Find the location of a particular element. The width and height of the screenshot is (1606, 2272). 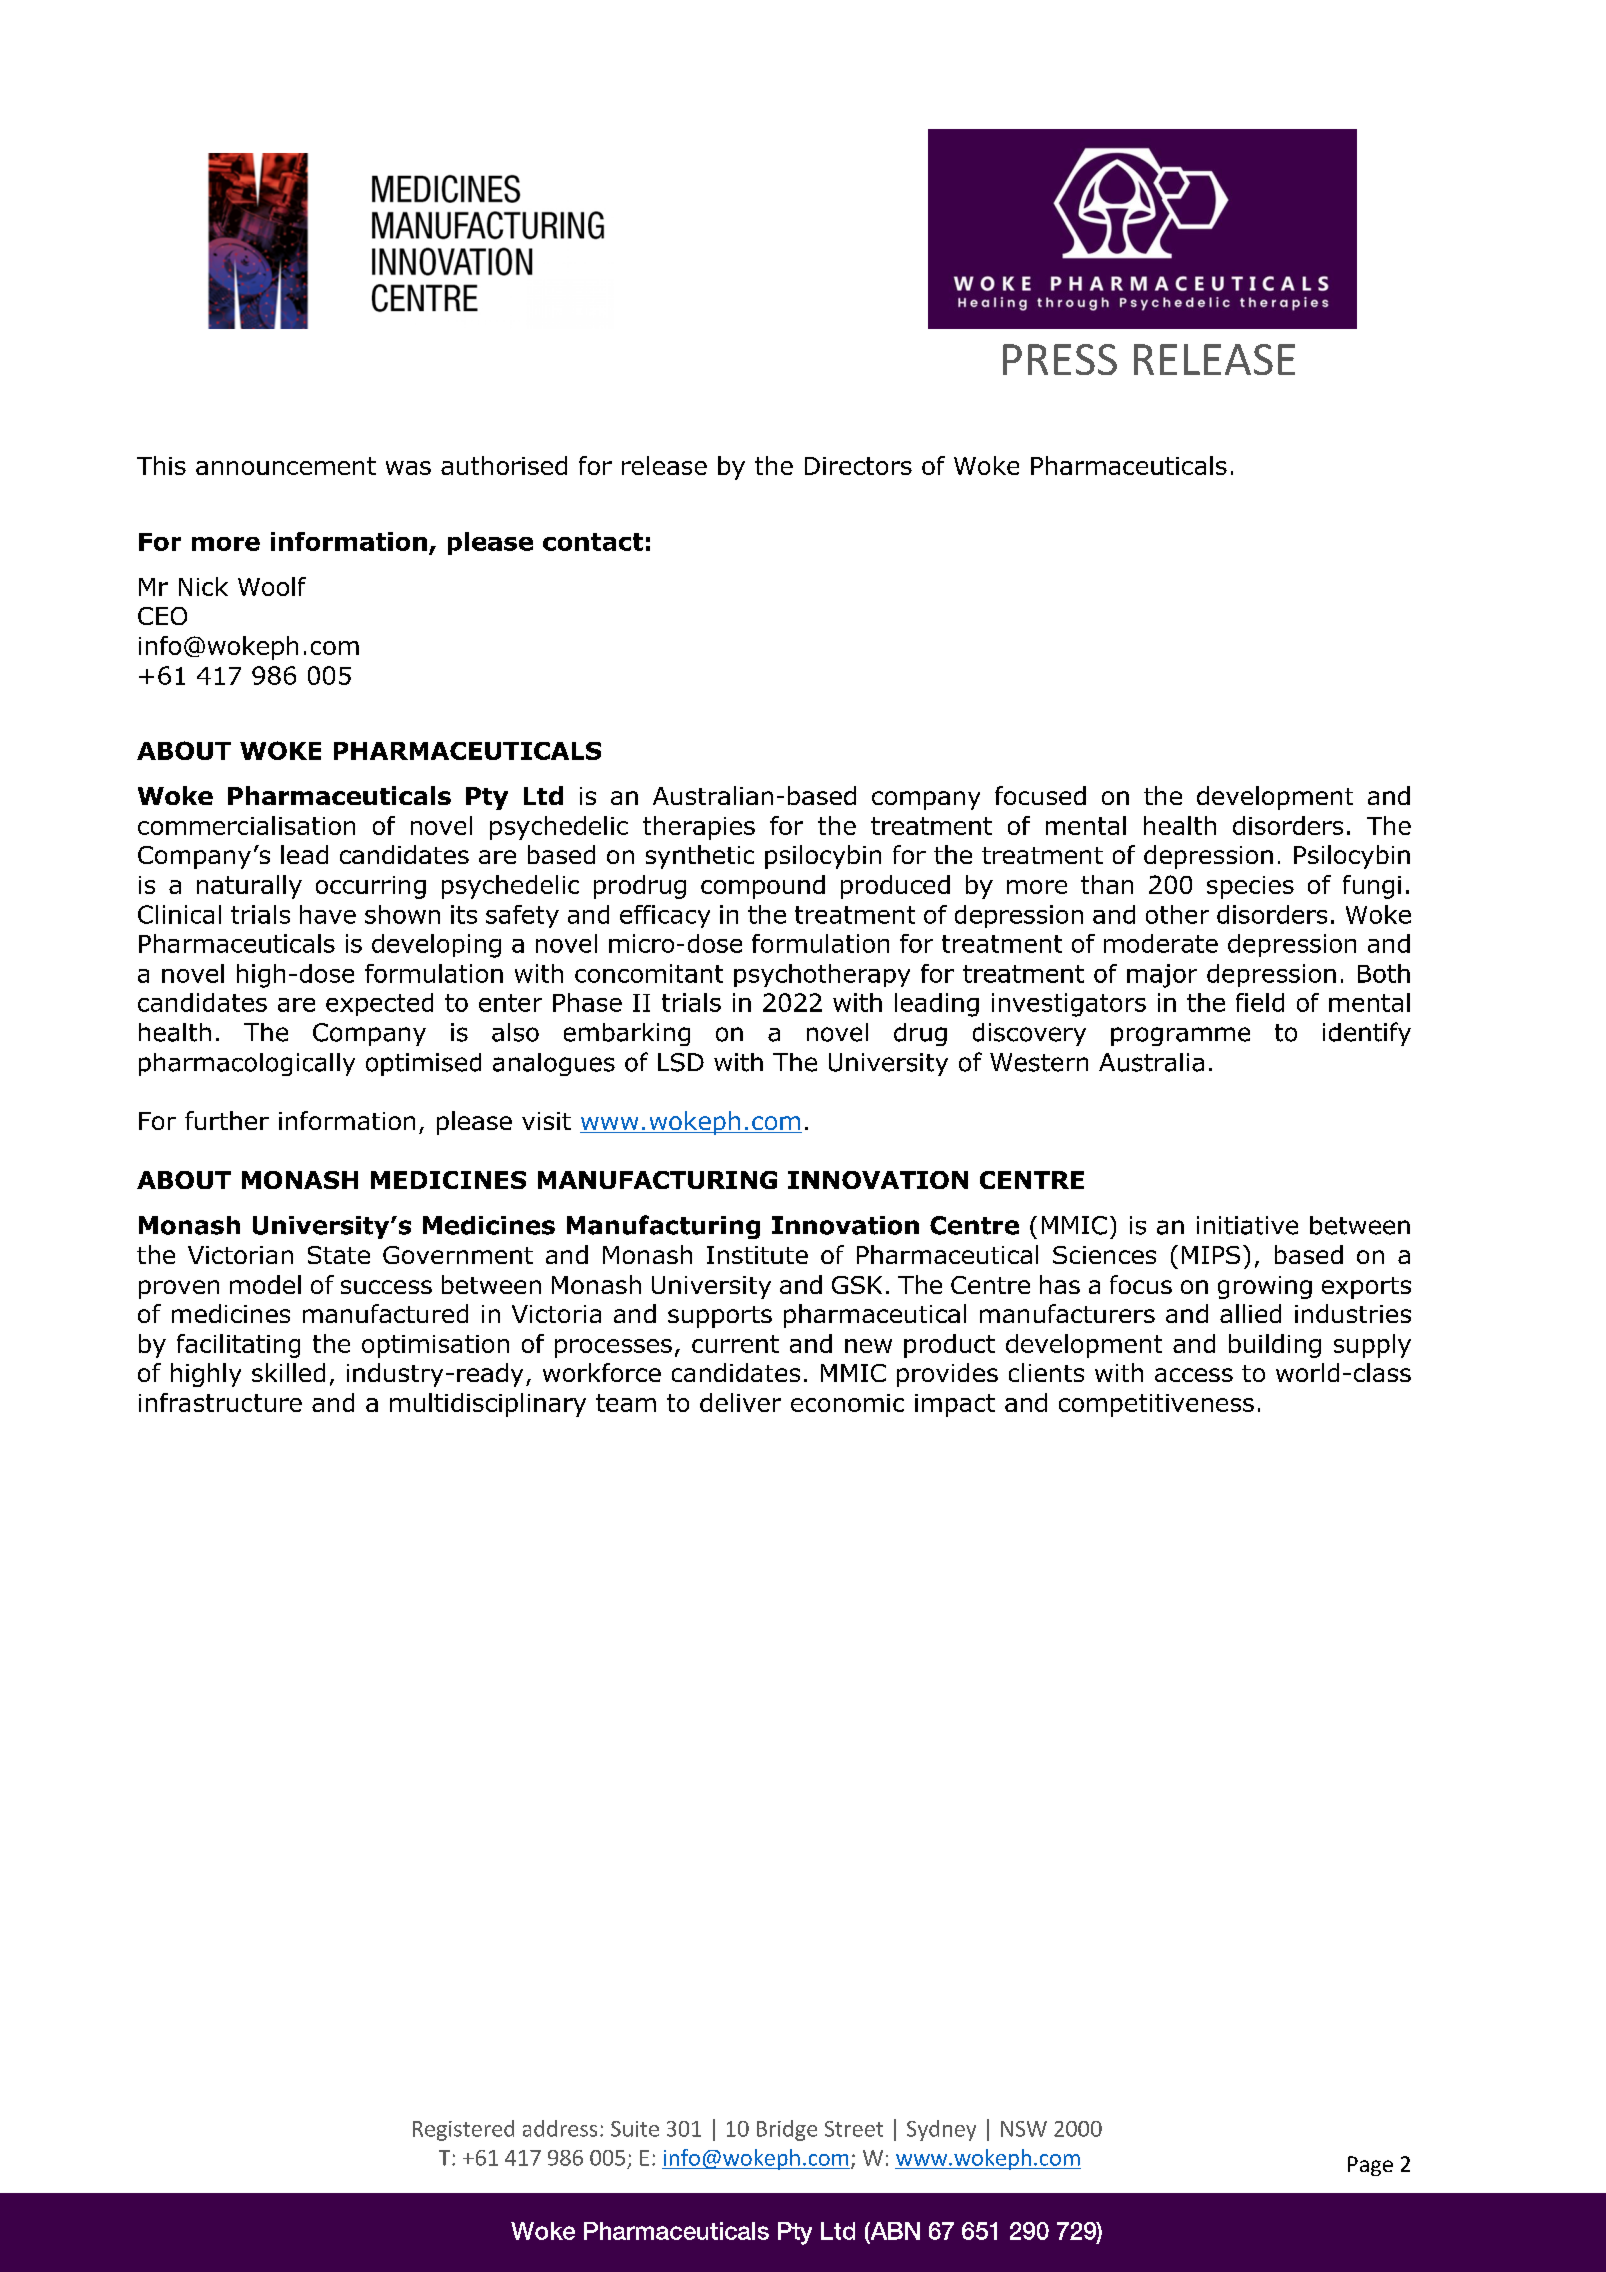

Registered is located at coordinates (463, 2130).
